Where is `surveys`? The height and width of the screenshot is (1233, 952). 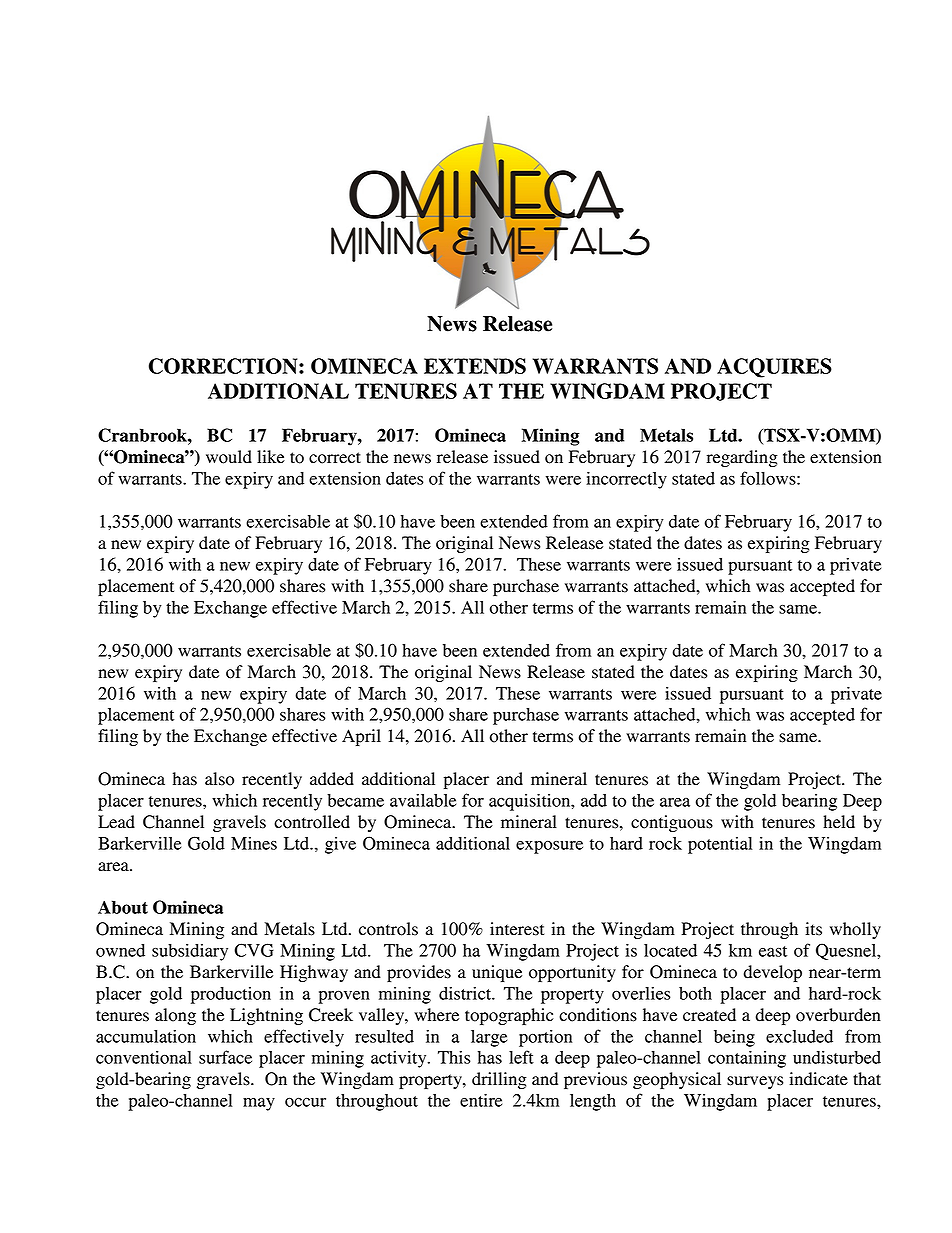 surveys is located at coordinates (755, 1082).
